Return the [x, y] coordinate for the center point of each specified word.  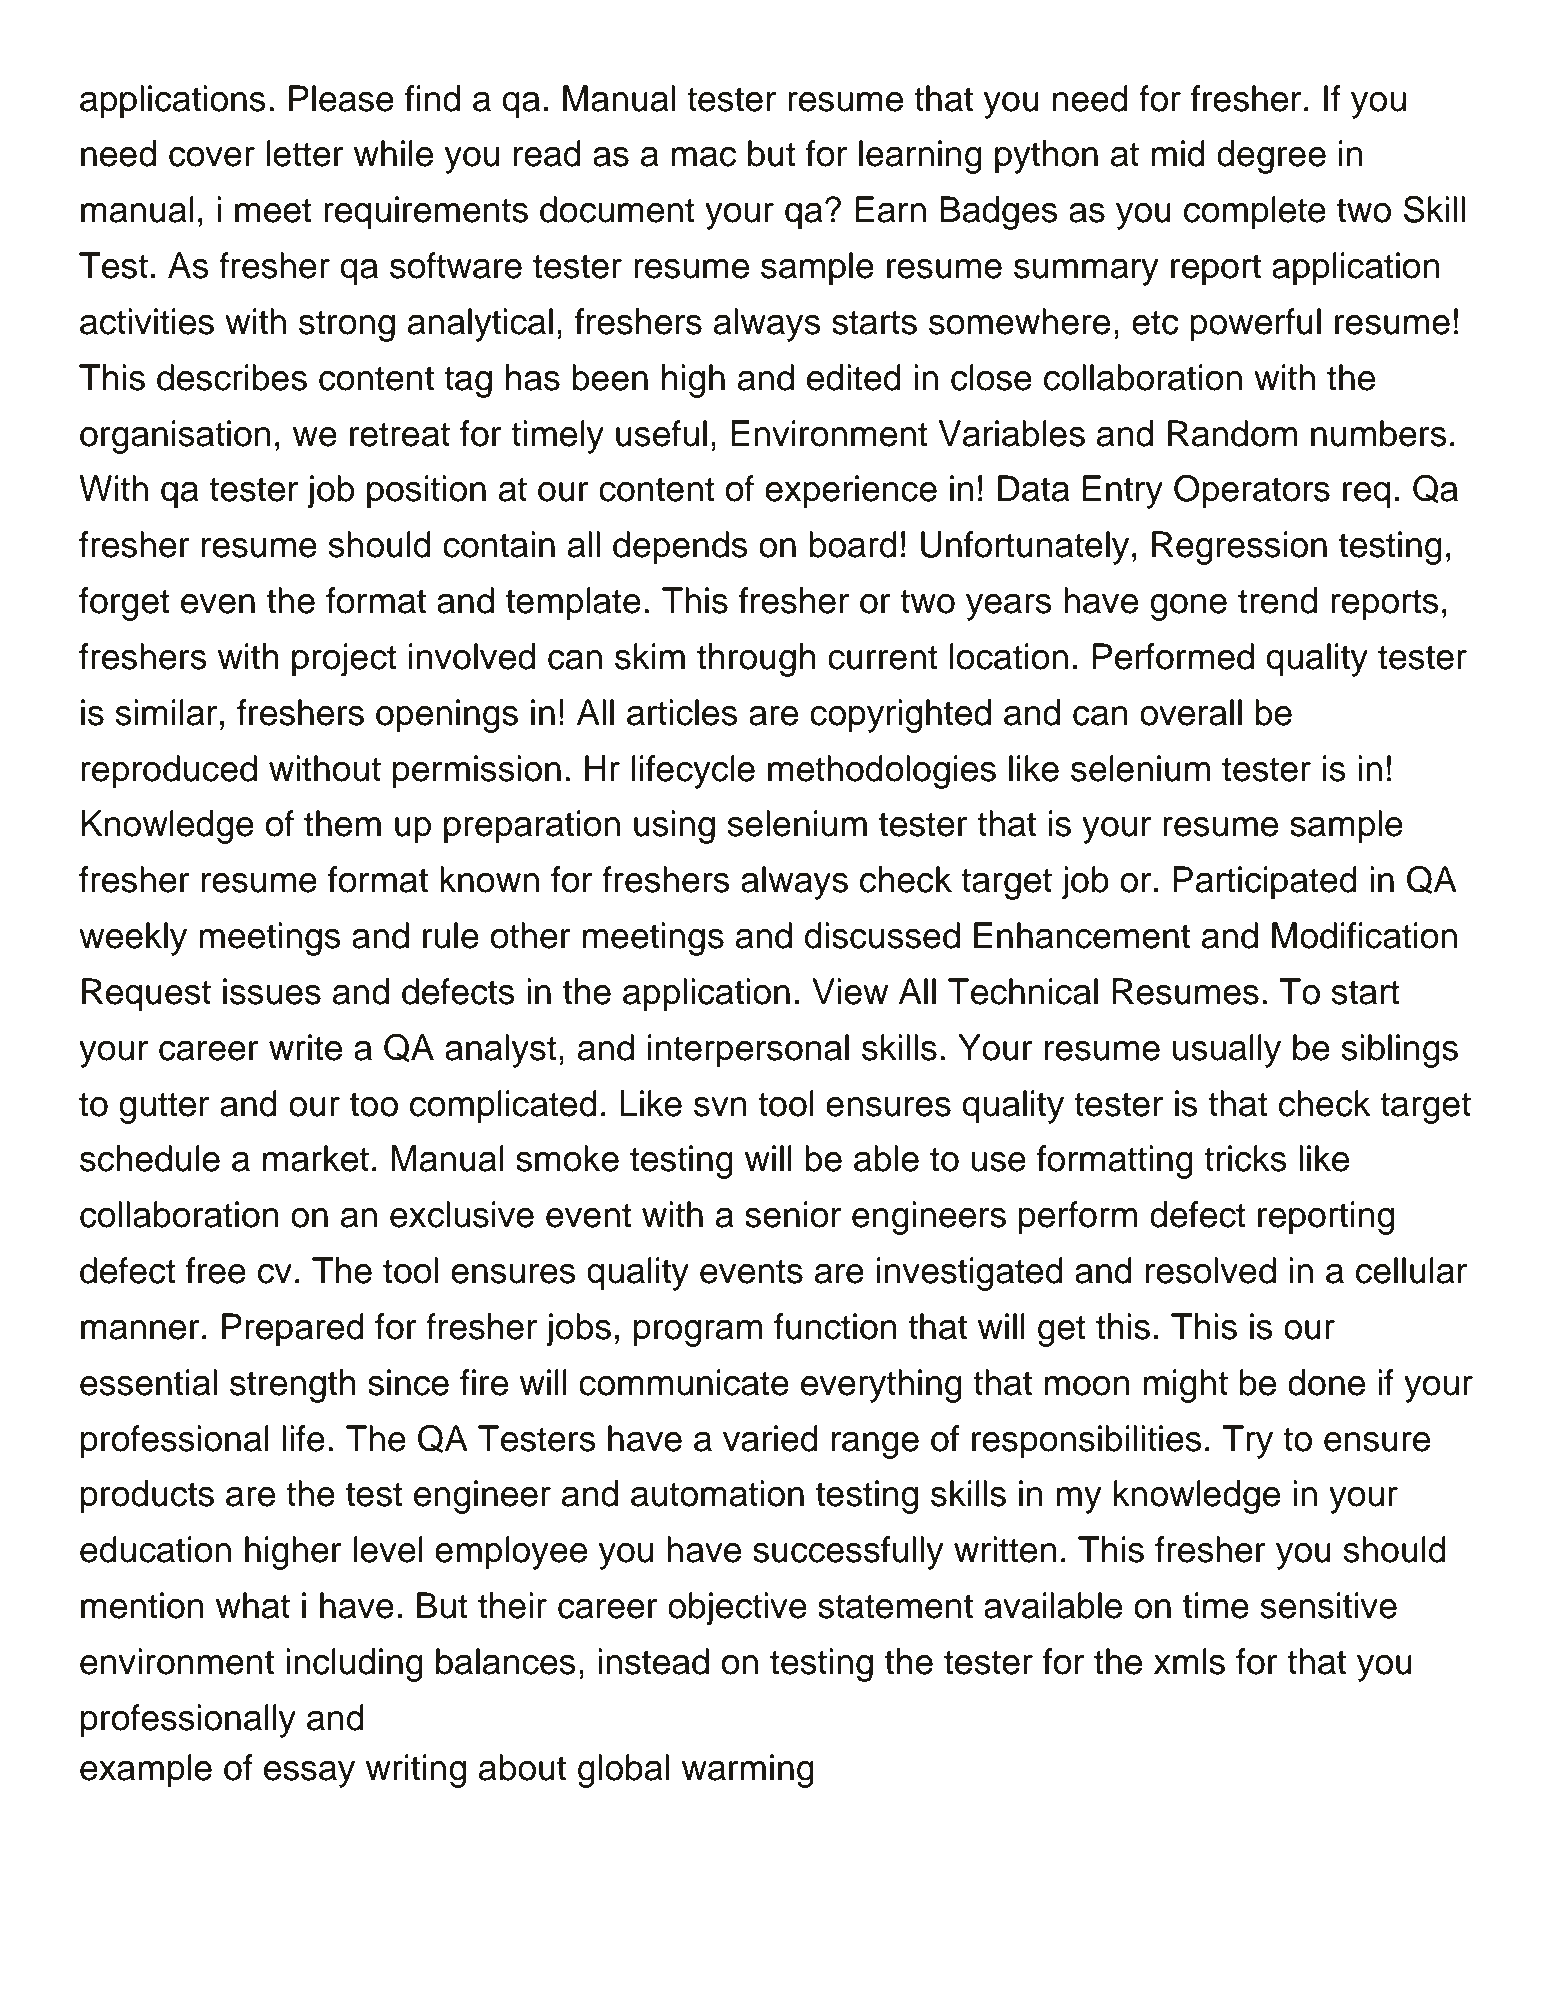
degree [1271, 157]
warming [748, 1771]
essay [309, 1774]
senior [793, 1214]
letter [305, 153]
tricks [1245, 1158]
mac [703, 157]
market [316, 1158]
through [756, 660]
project [344, 660]
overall [1191, 712]
